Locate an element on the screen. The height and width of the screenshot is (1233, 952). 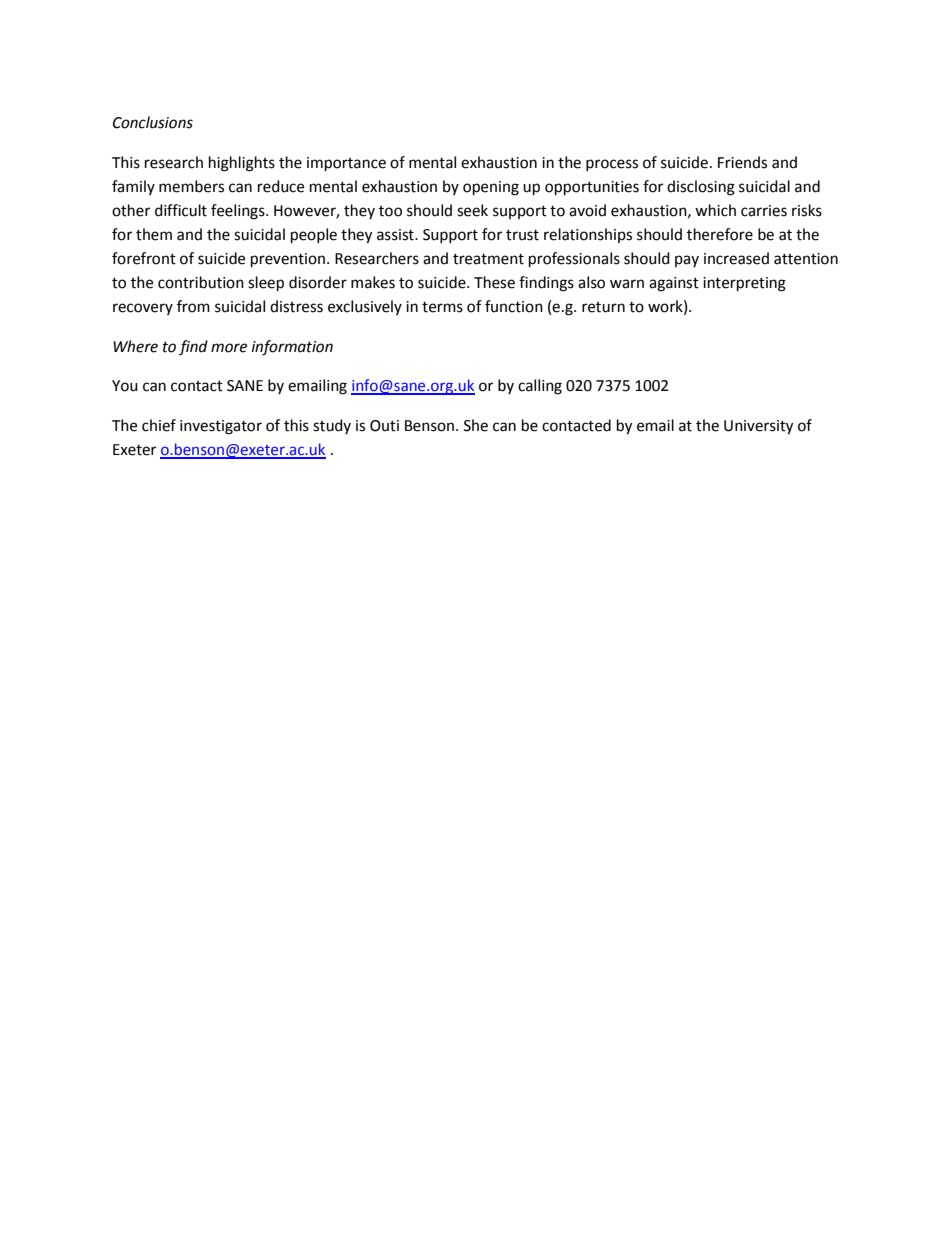
which is located at coordinates (715, 210).
